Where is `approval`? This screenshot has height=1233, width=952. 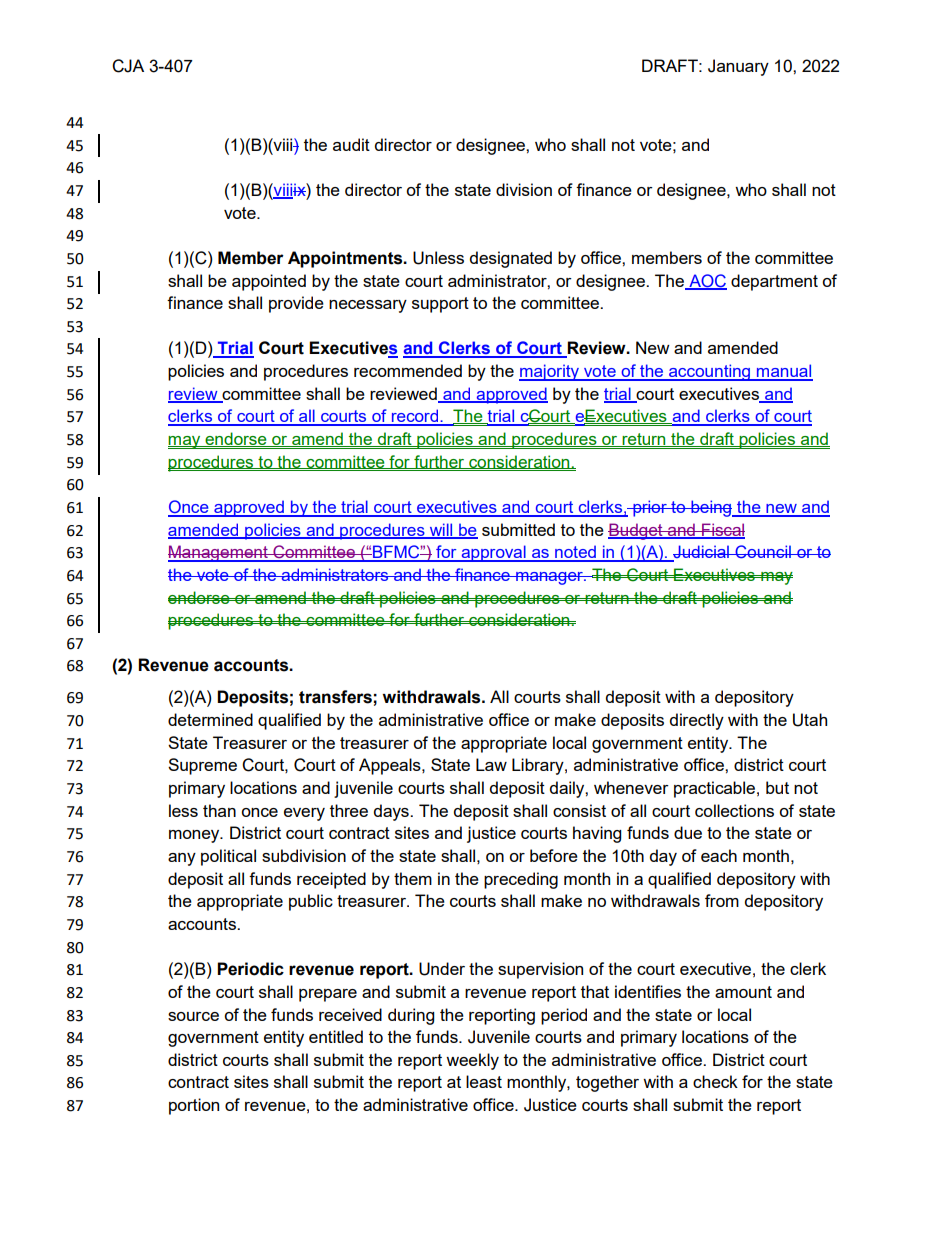
approval is located at coordinates (493, 553).
